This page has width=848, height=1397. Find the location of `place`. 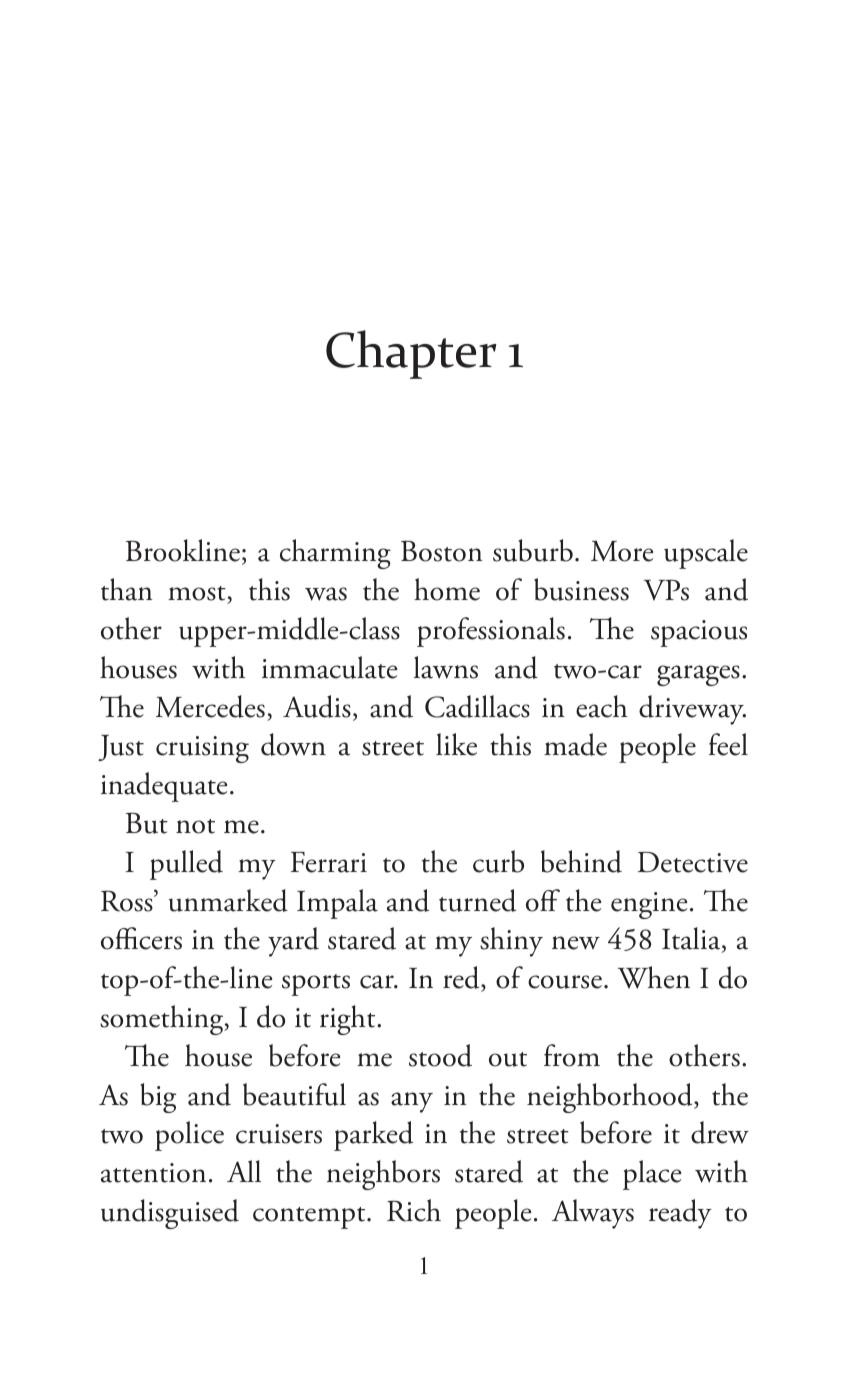

place is located at coordinates (652, 1175).
